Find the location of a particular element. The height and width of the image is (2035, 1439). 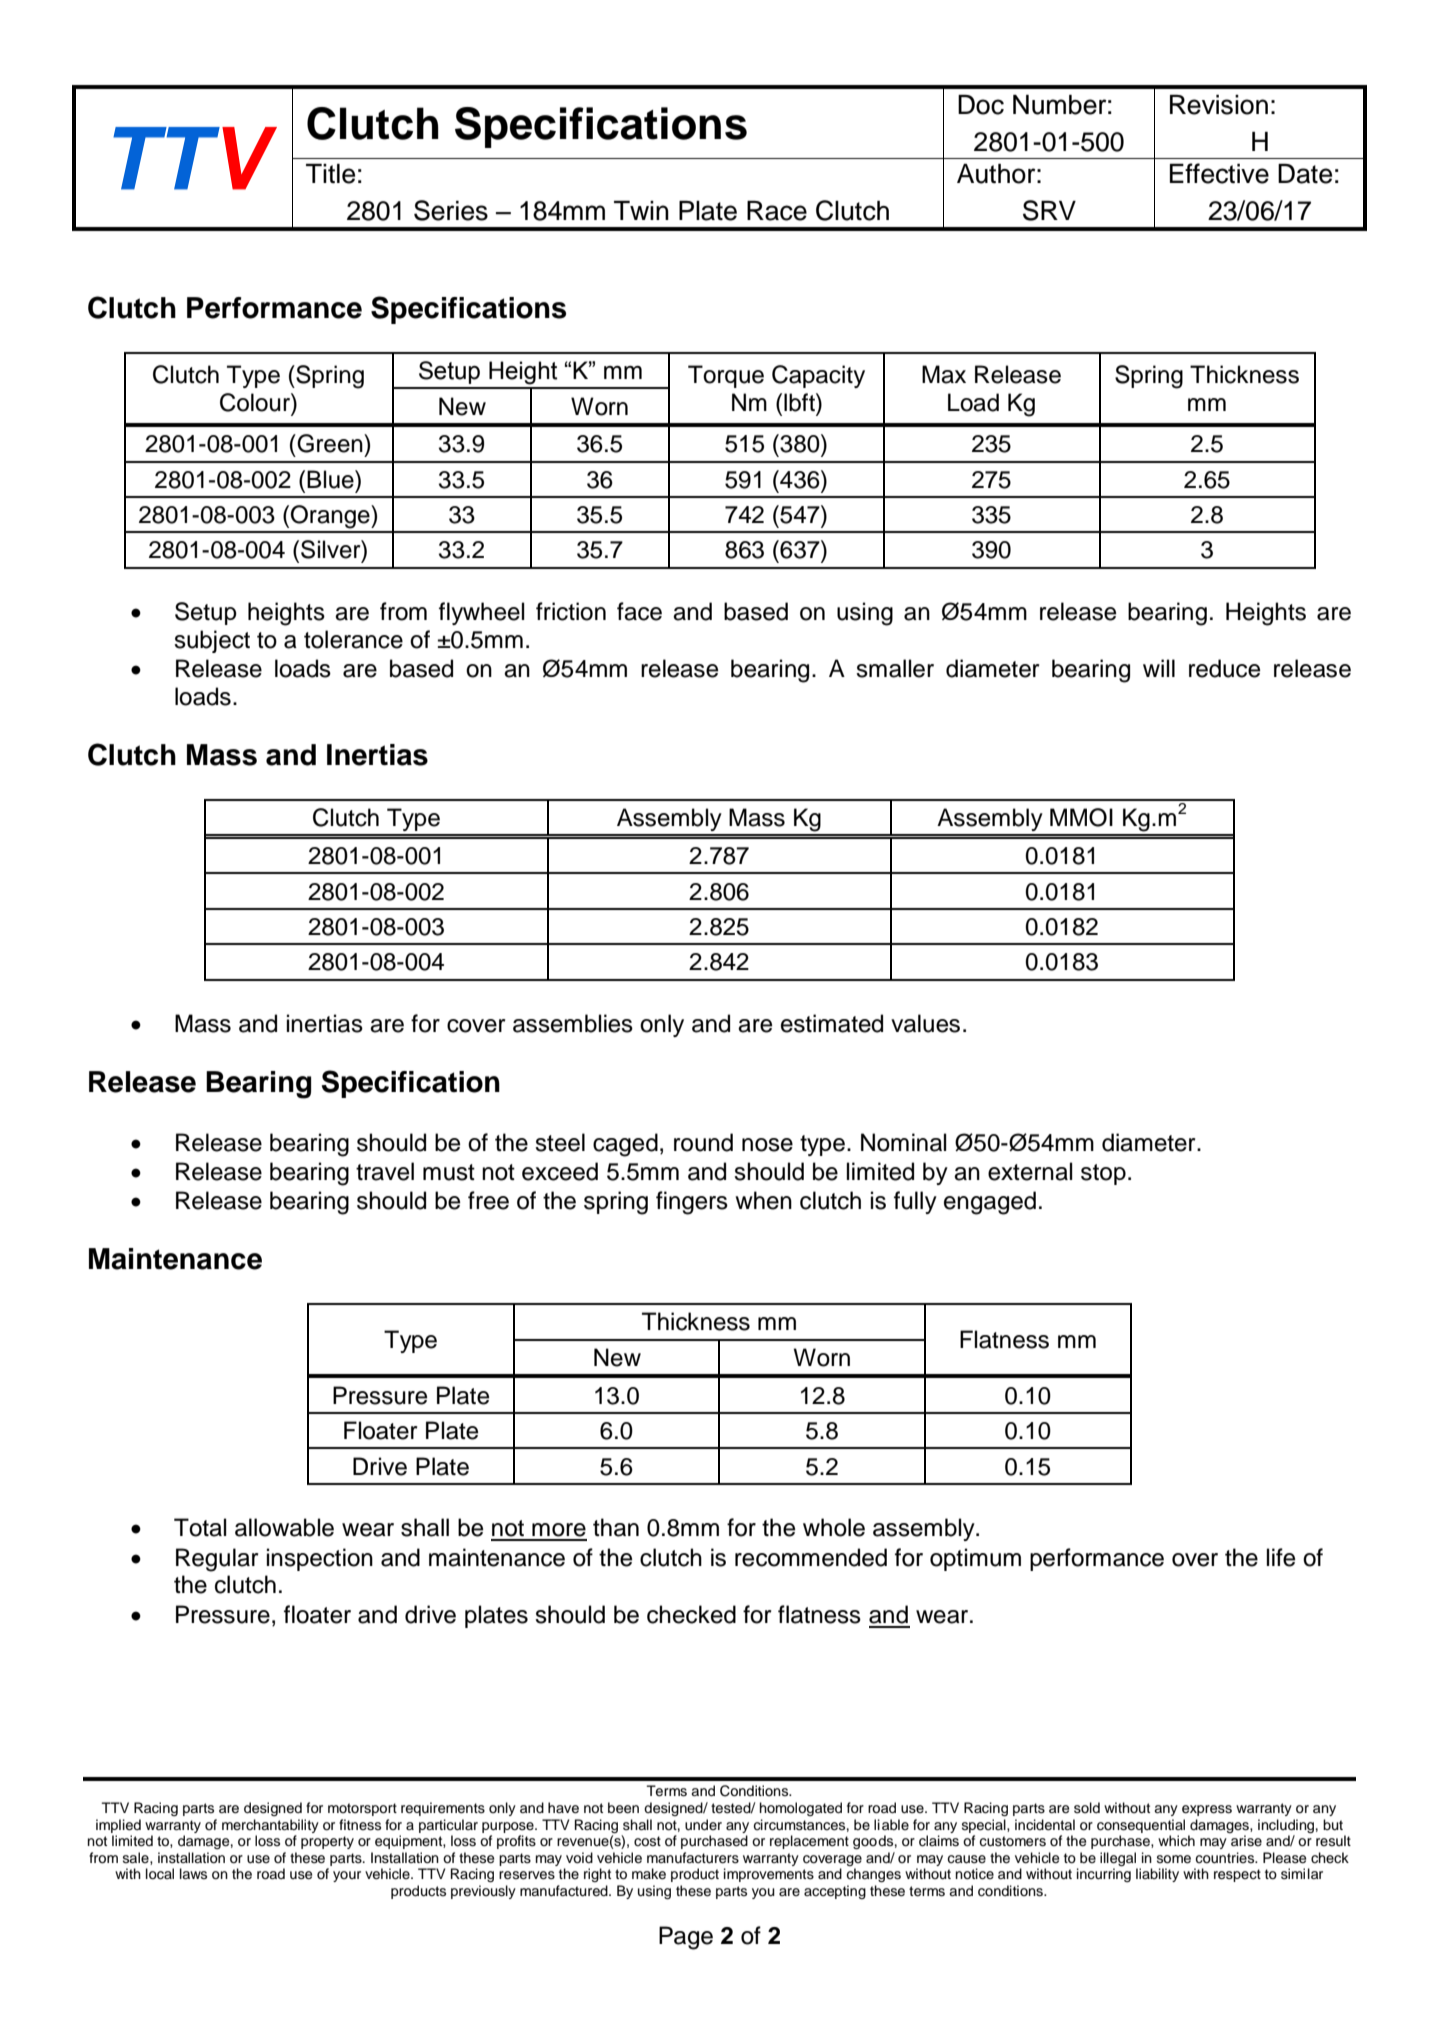

estimated is located at coordinates (832, 1023).
